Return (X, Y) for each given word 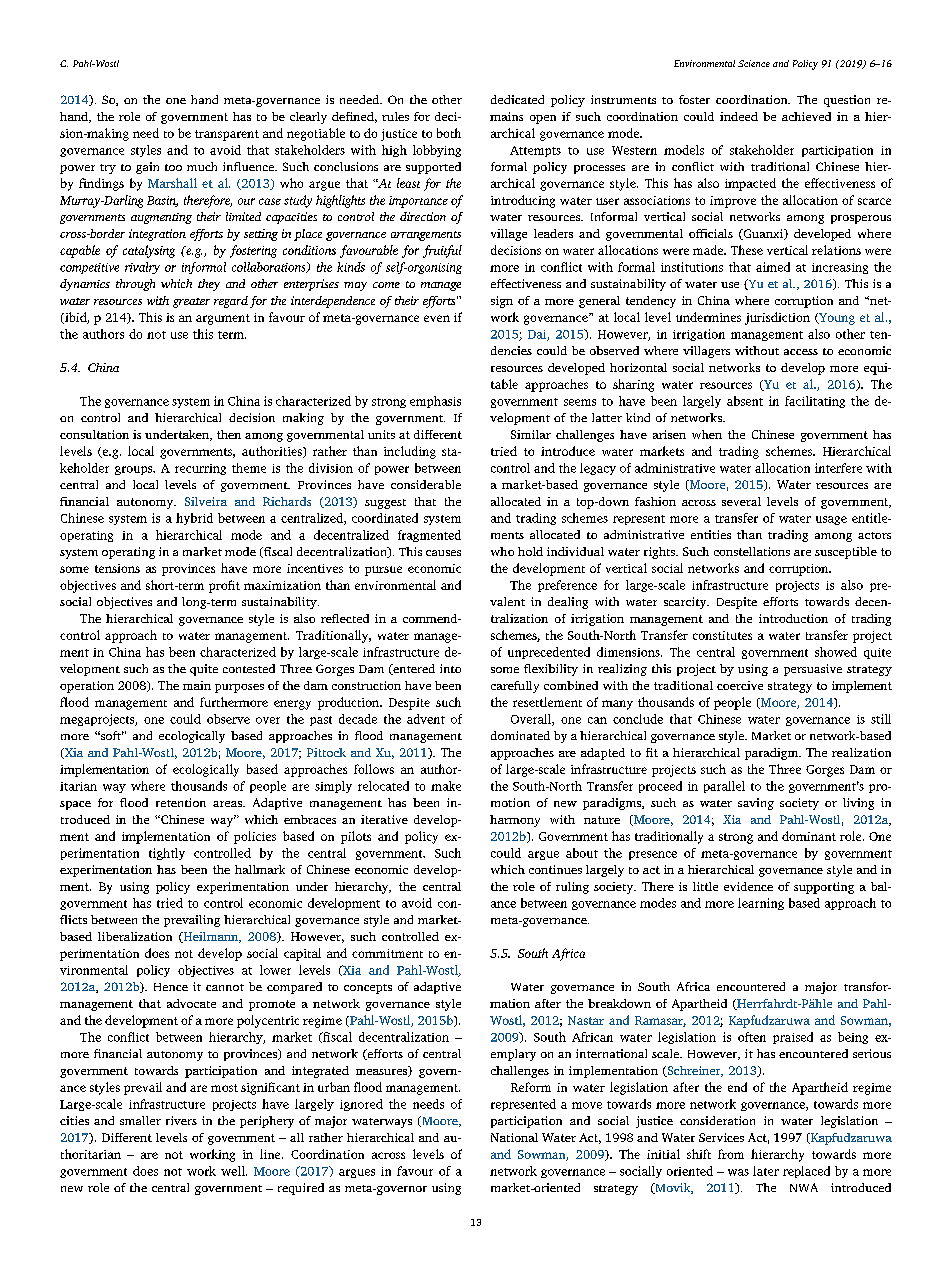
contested (249, 668)
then (229, 434)
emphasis (435, 402)
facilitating (815, 402)
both (449, 133)
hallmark (260, 869)
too (173, 167)
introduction (793, 618)
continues (555, 869)
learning (761, 904)
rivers (181, 1120)
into (450, 668)
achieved (806, 116)
